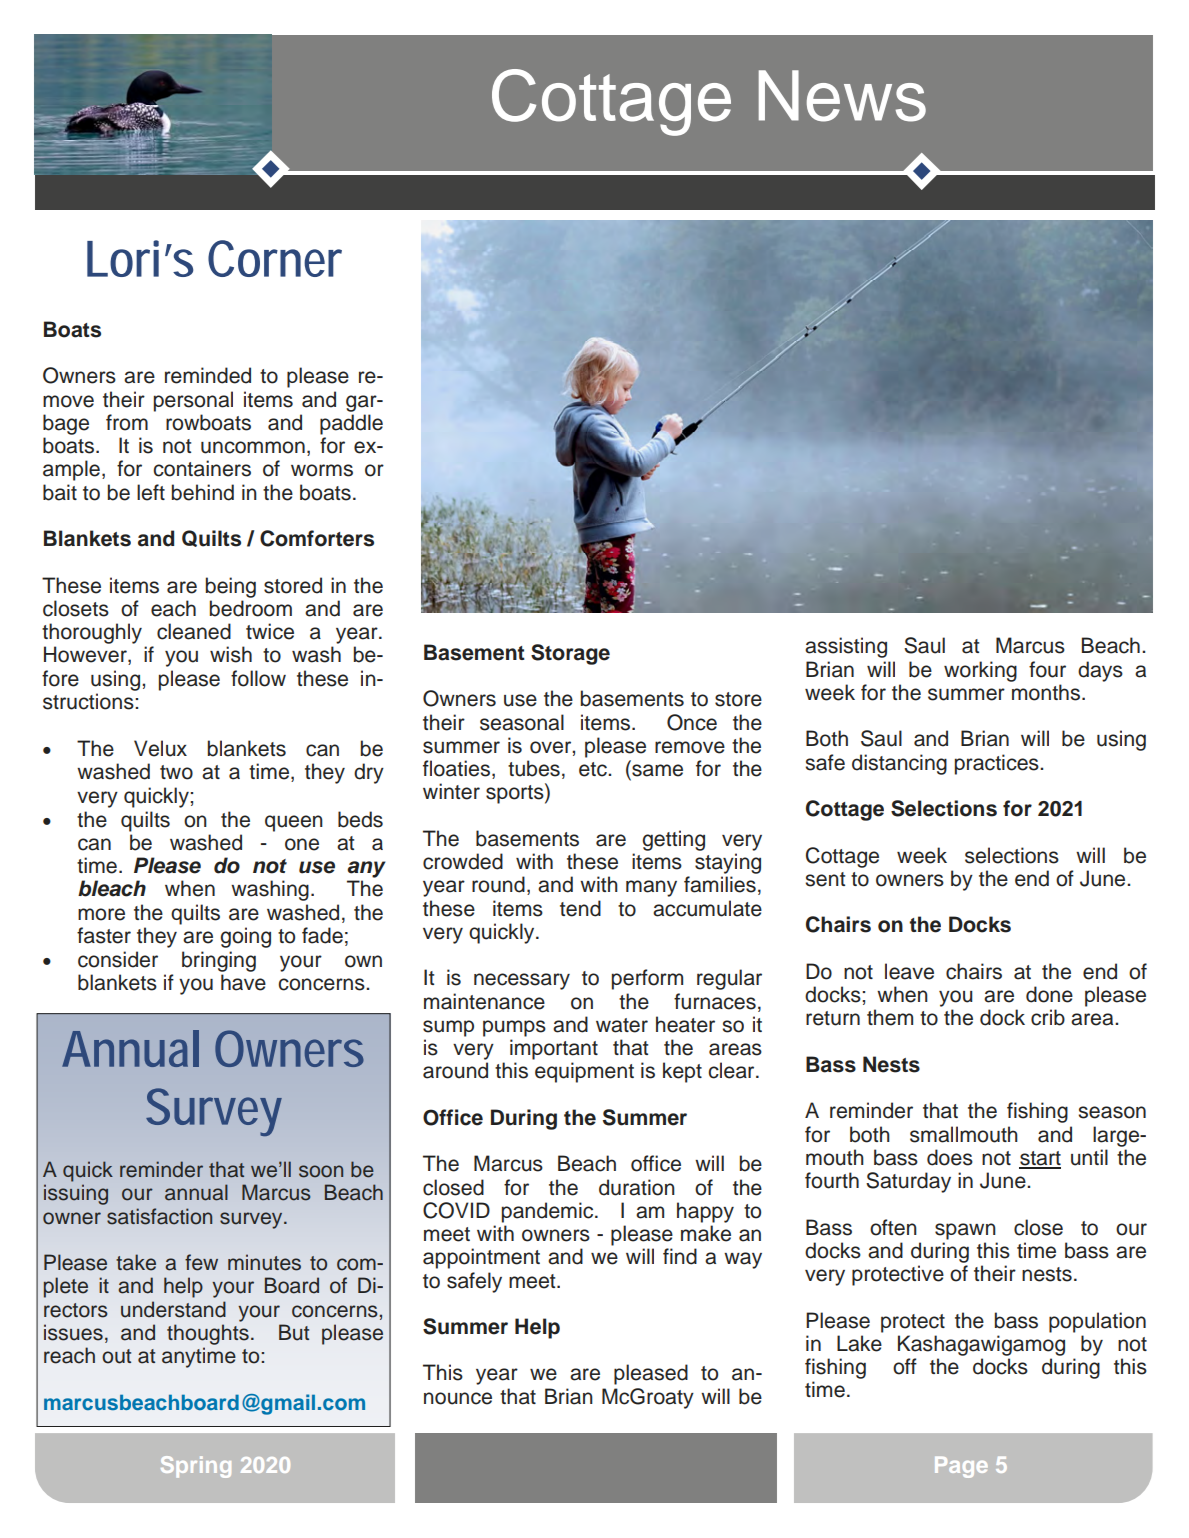 Image resolution: width=1189 pixels, height=1538 pixels. Describe the element at coordinates (846, 647) in the page. I see `assisting` at that location.
